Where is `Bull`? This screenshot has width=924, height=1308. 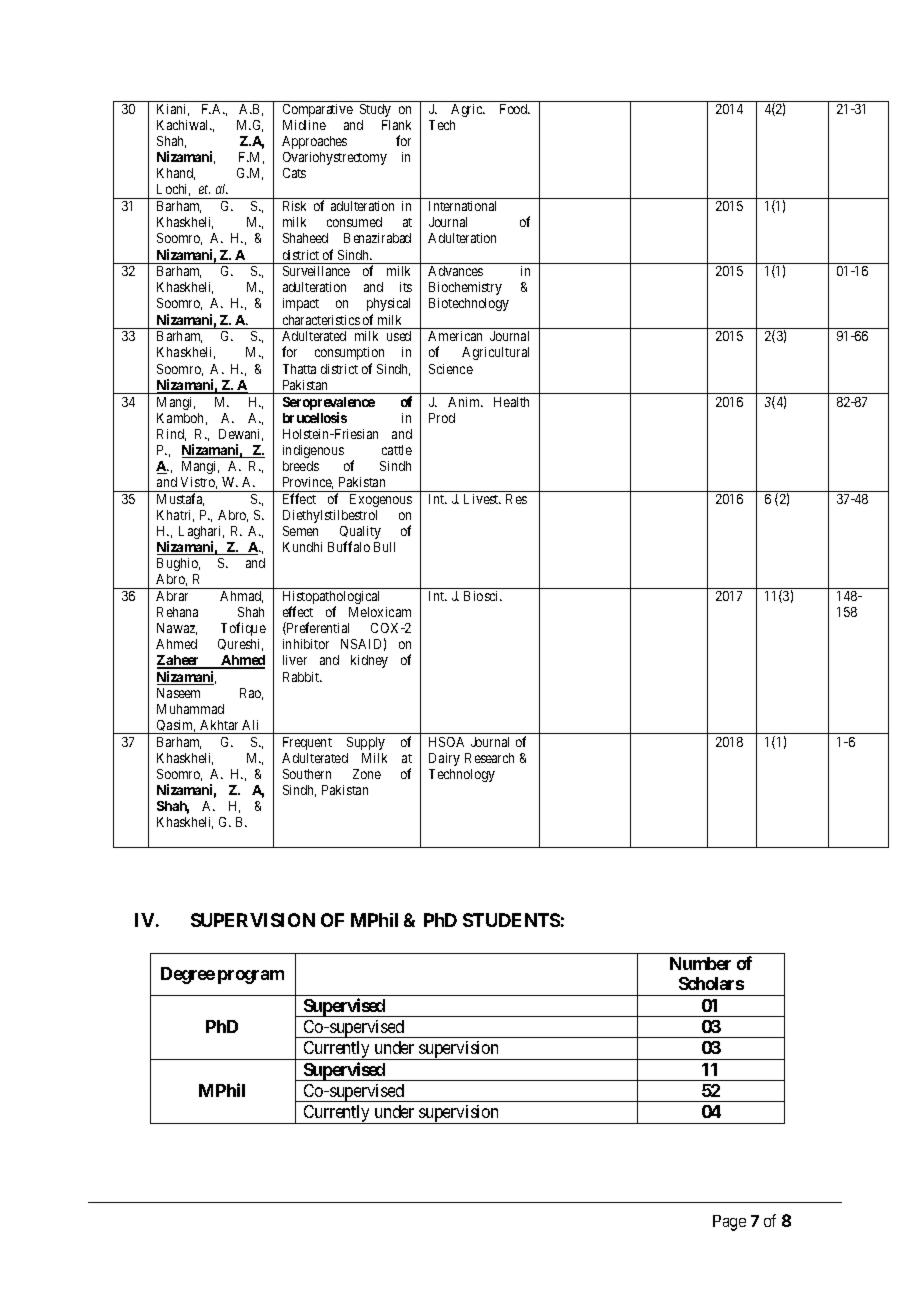
Bull is located at coordinates (384, 547).
